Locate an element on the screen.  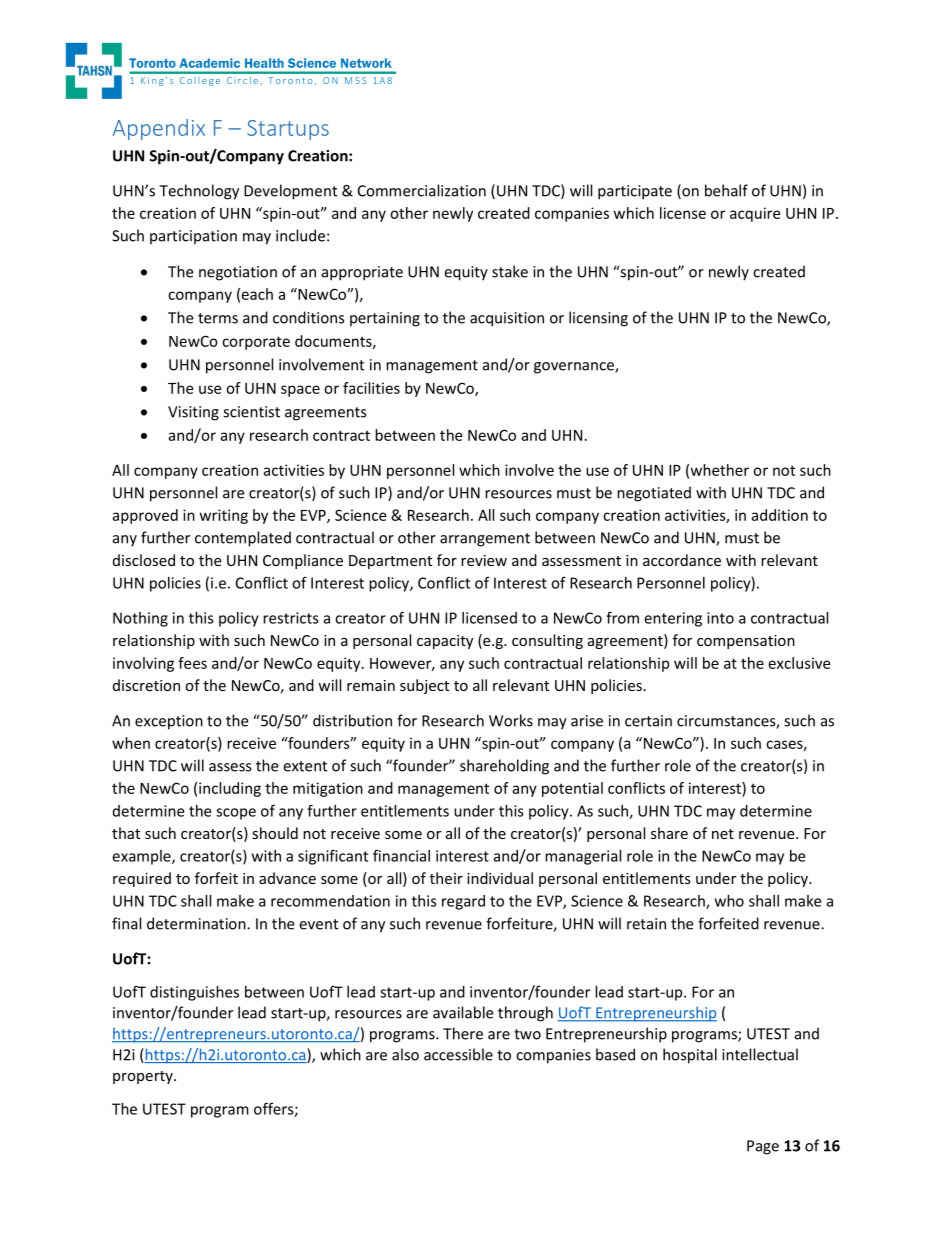
Academic is located at coordinates (210, 63).
